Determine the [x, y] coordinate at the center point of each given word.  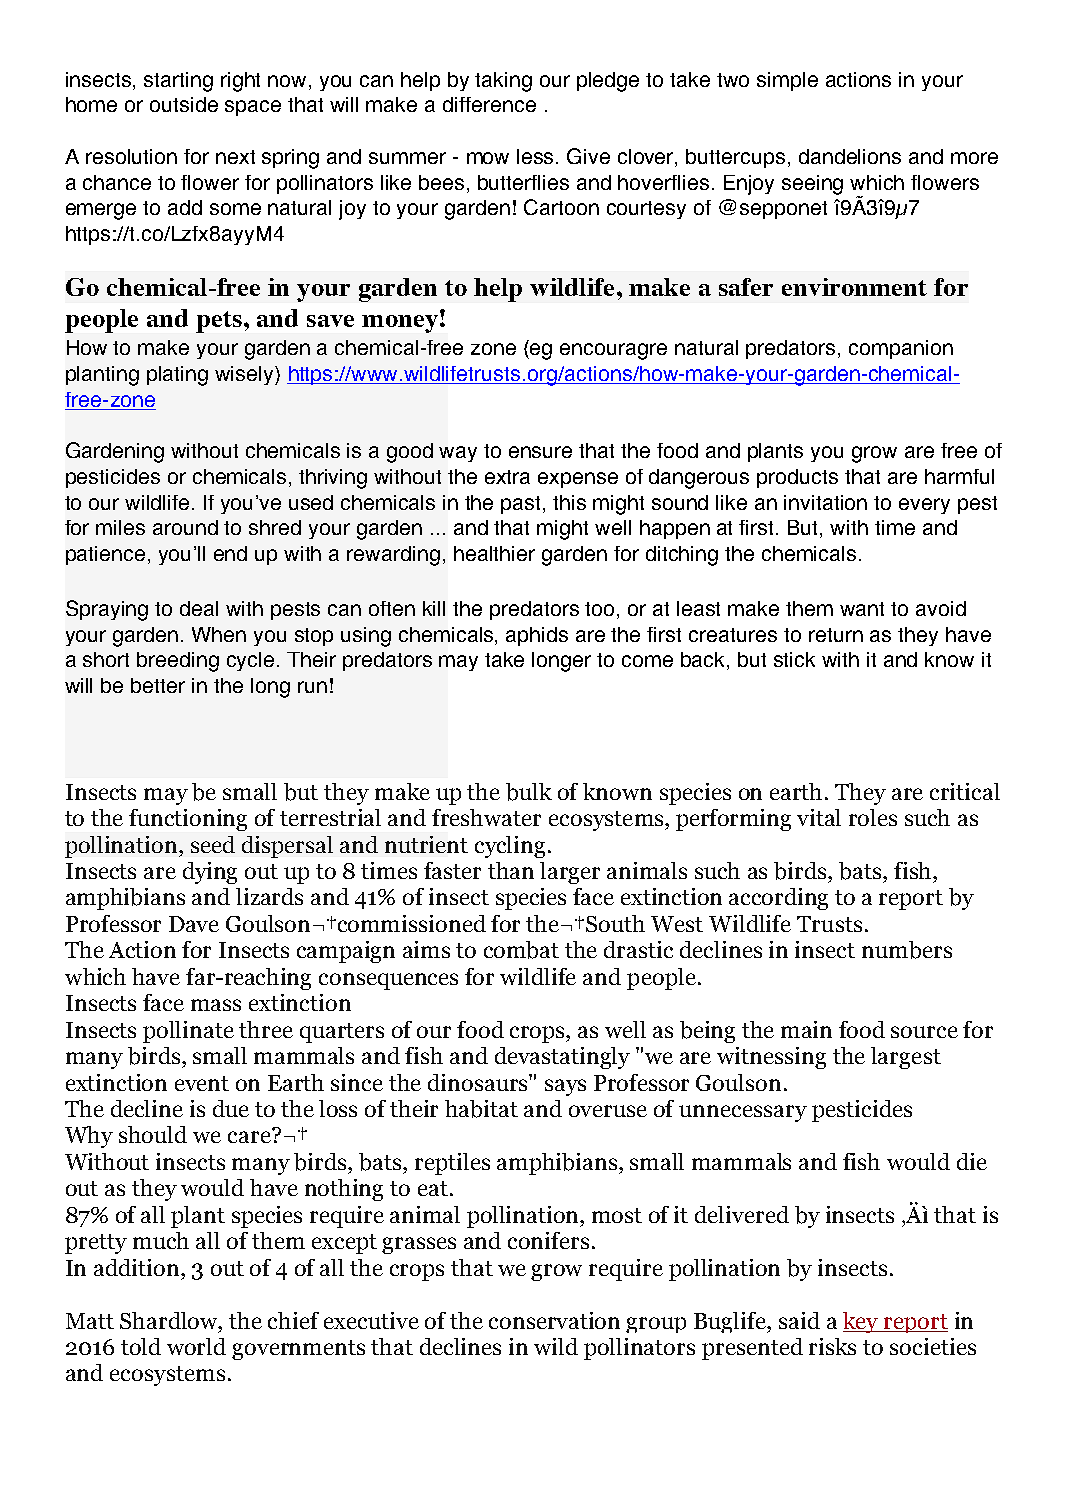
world [196, 1346]
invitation [825, 502]
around [185, 527]
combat [521, 950]
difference [489, 104]
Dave [194, 924]
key [862, 1322]
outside [184, 104]
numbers [907, 950]
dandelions [850, 156]
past [522, 505]
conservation [554, 1320]
